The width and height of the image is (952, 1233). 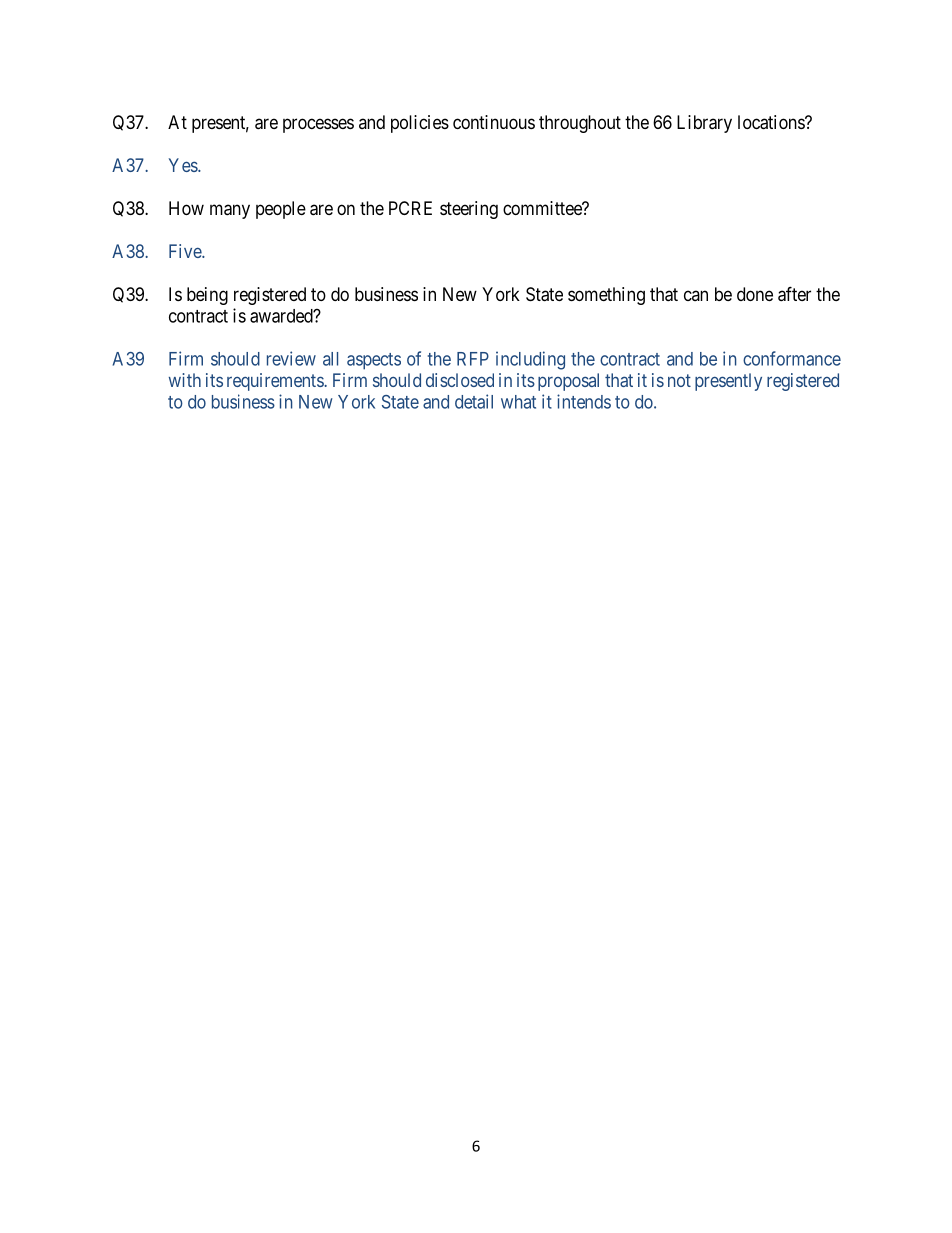 What do you see at coordinates (276, 382) in the image?
I see `requirements` at bounding box center [276, 382].
